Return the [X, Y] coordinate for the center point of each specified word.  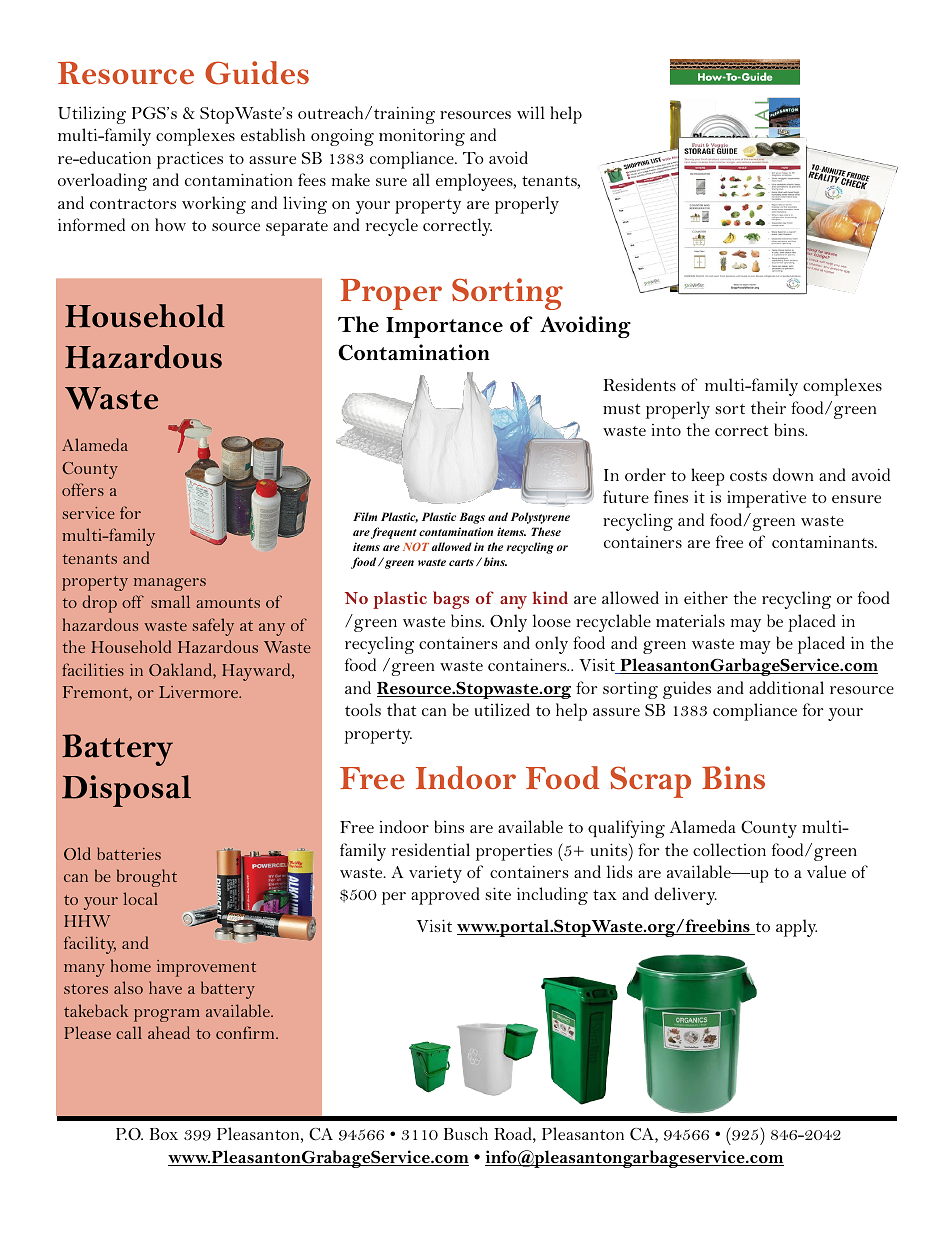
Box [164, 1134]
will [530, 112]
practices [190, 160]
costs [748, 476]
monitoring [422, 137]
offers [83, 489]
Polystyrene [540, 518]
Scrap [650, 782]
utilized [502, 709]
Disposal [126, 791]
